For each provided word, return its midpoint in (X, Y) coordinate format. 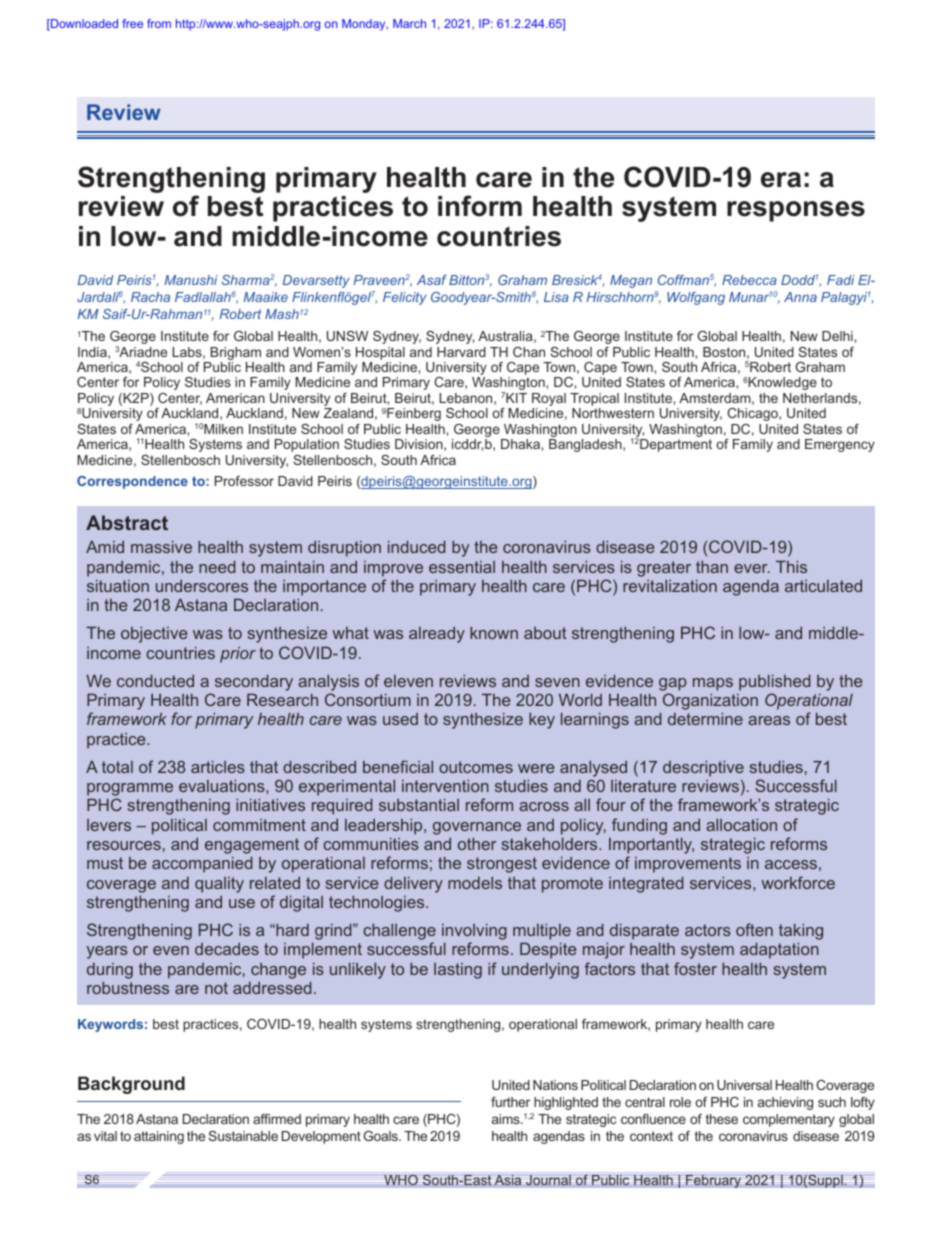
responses (796, 211)
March (409, 23)
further (510, 1102)
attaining (159, 1137)
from (159, 23)
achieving (785, 1103)
